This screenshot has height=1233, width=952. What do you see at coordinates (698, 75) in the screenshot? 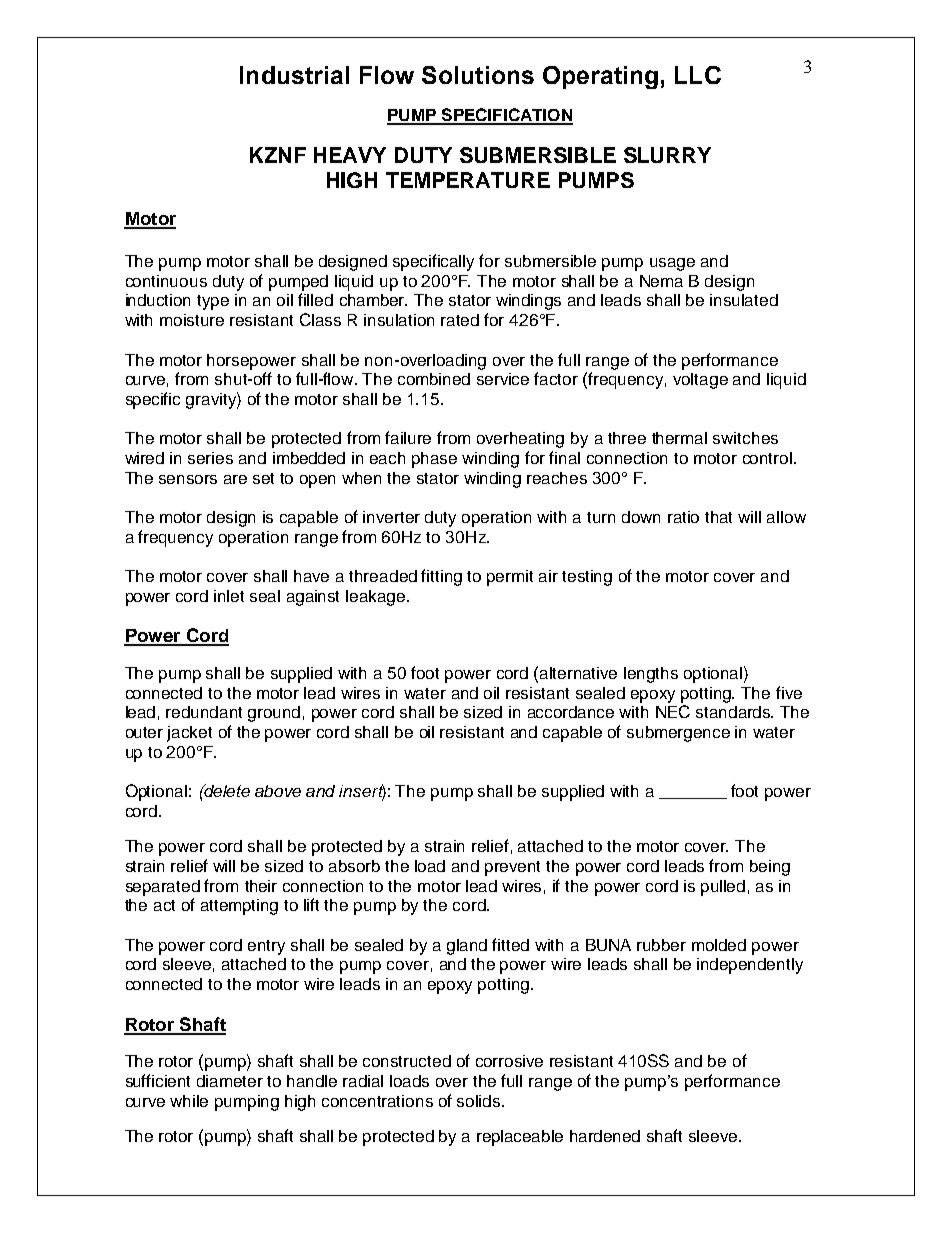
I see `LLC` at bounding box center [698, 75].
